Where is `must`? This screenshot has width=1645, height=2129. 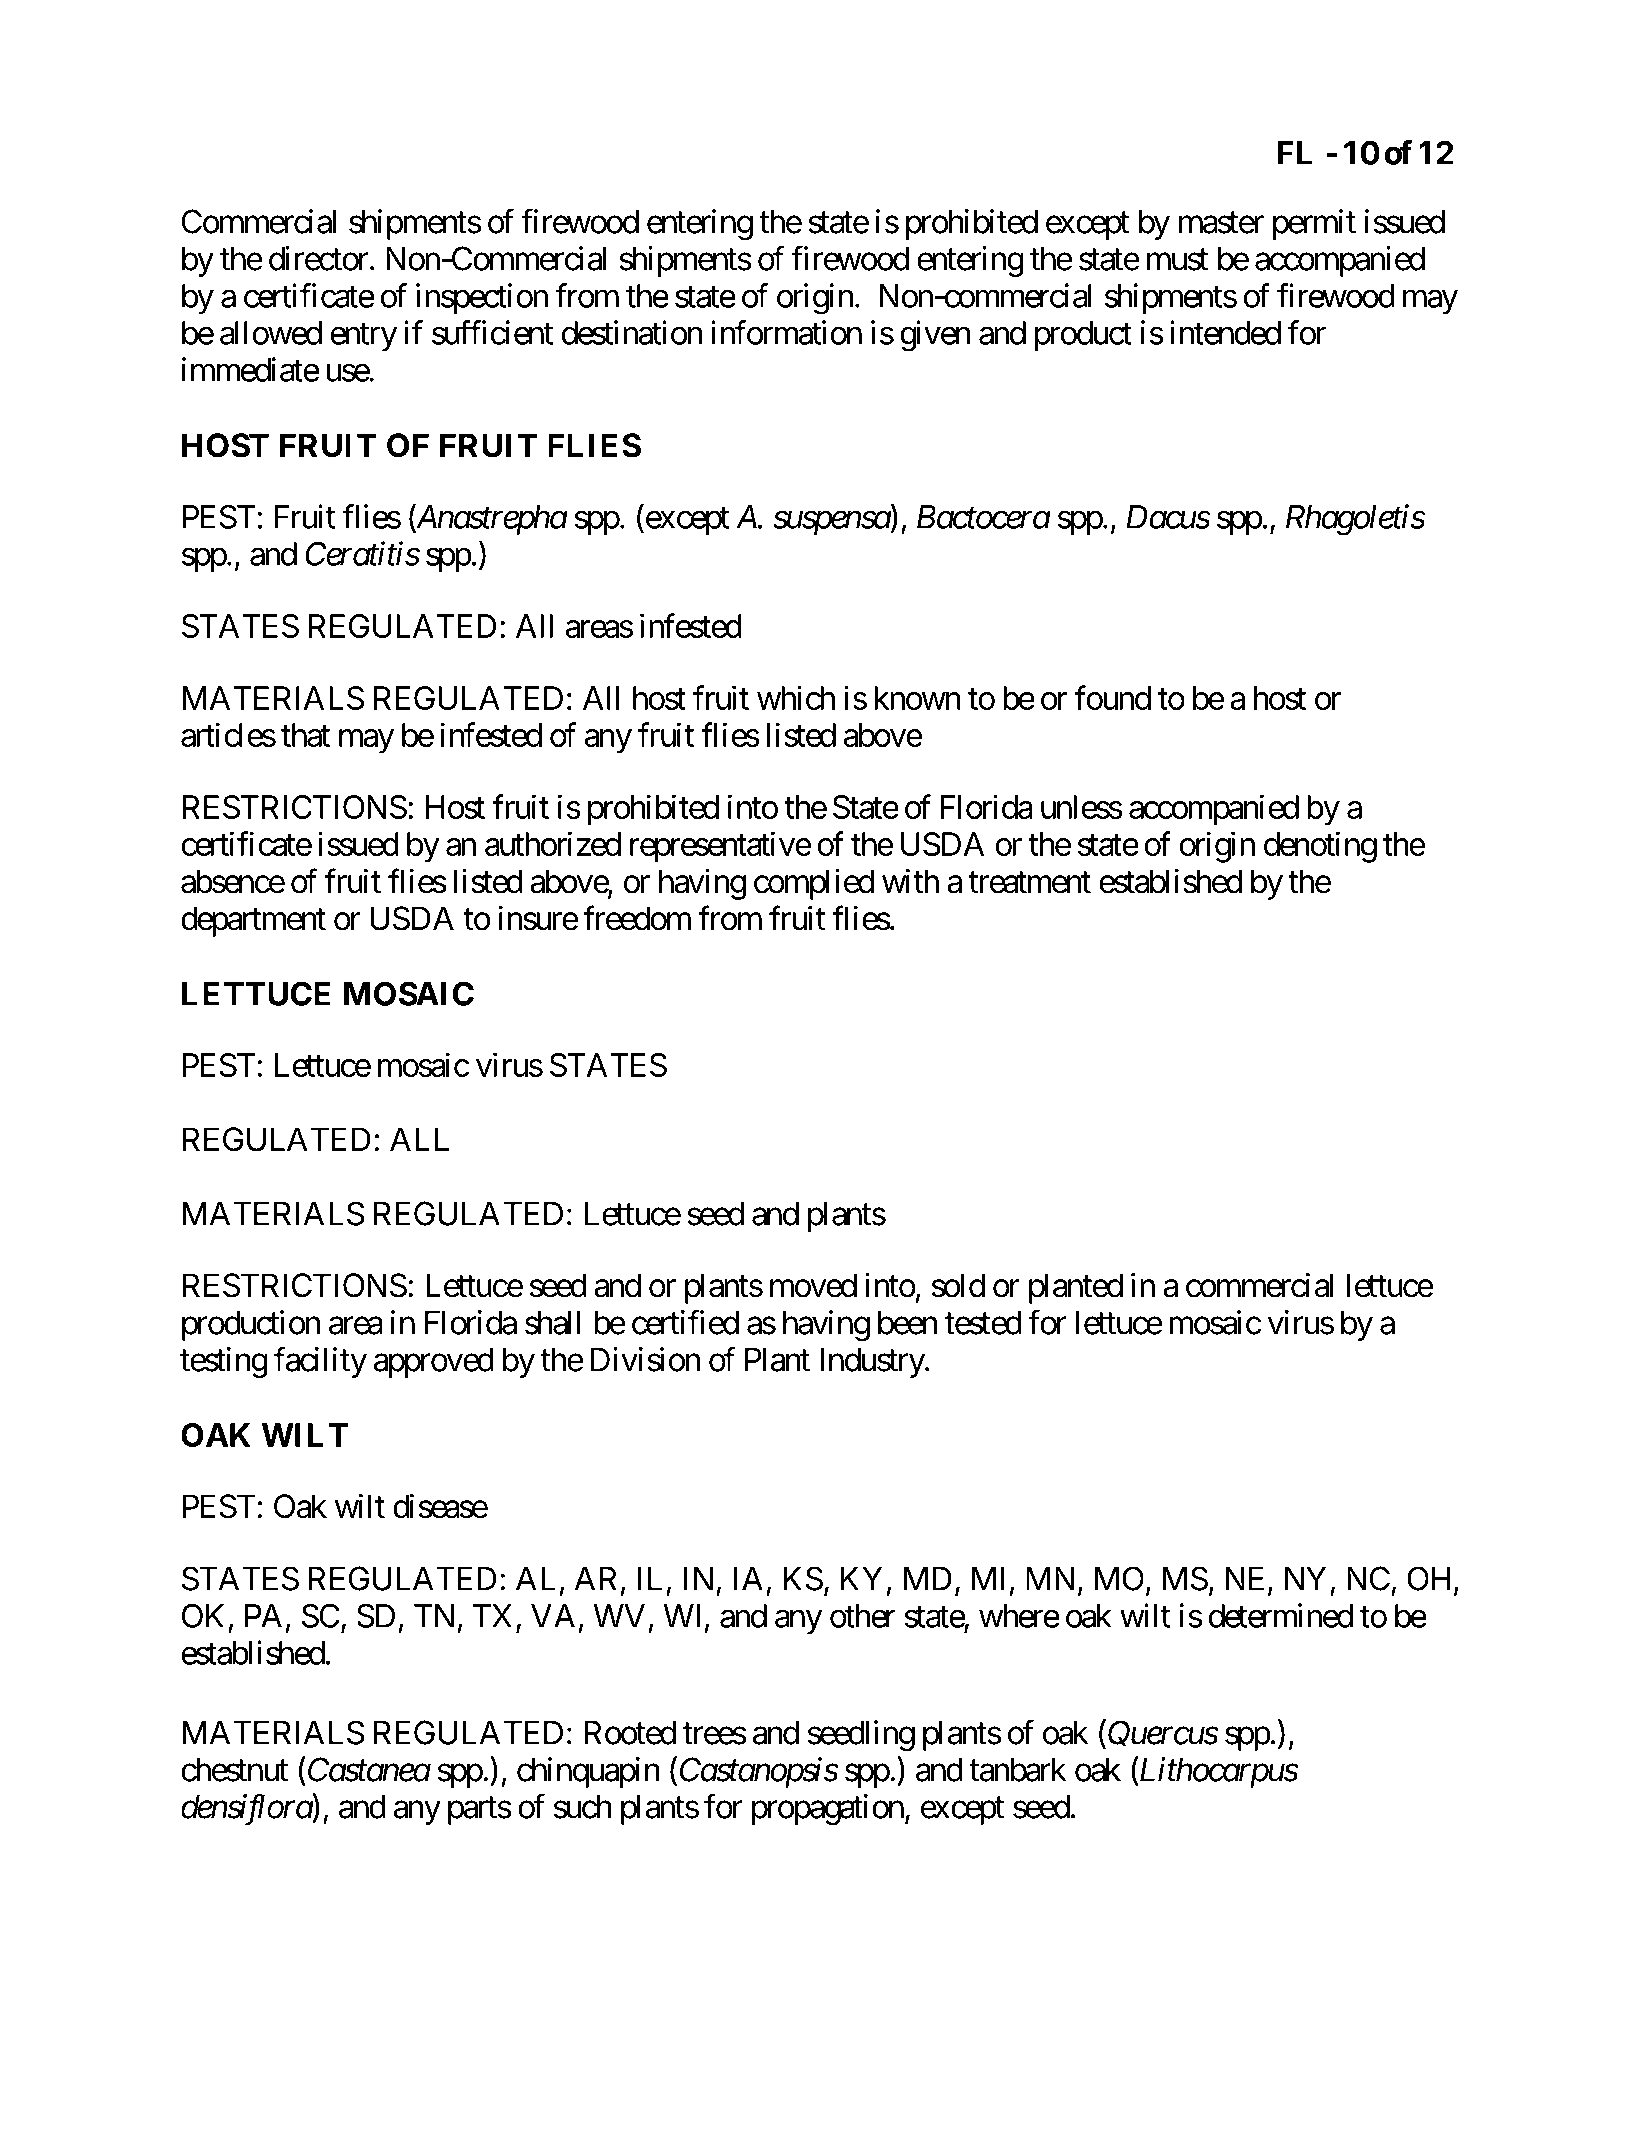
must is located at coordinates (1178, 260).
